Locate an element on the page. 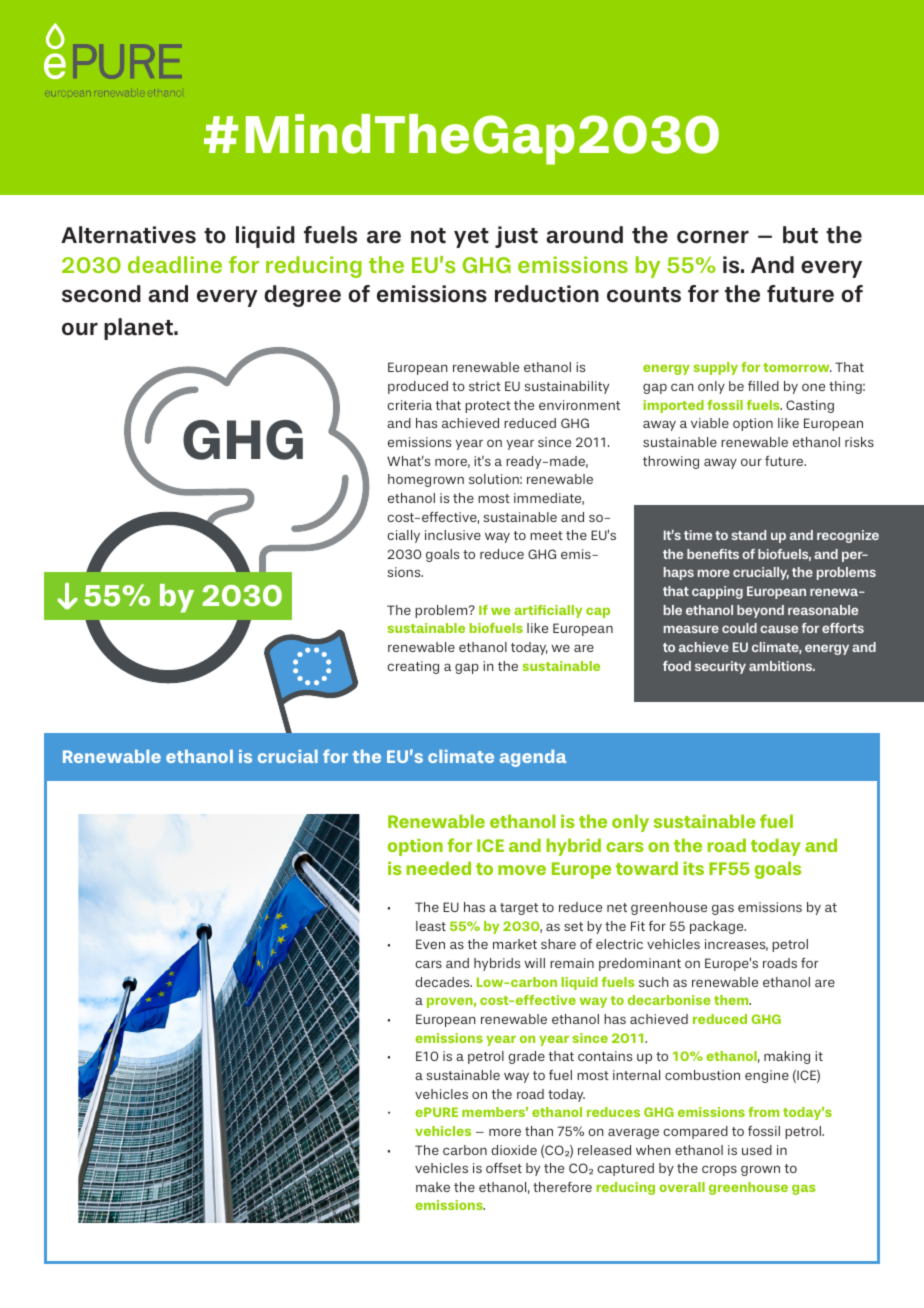 The image size is (924, 1308). criteria is located at coordinates (409, 405).
